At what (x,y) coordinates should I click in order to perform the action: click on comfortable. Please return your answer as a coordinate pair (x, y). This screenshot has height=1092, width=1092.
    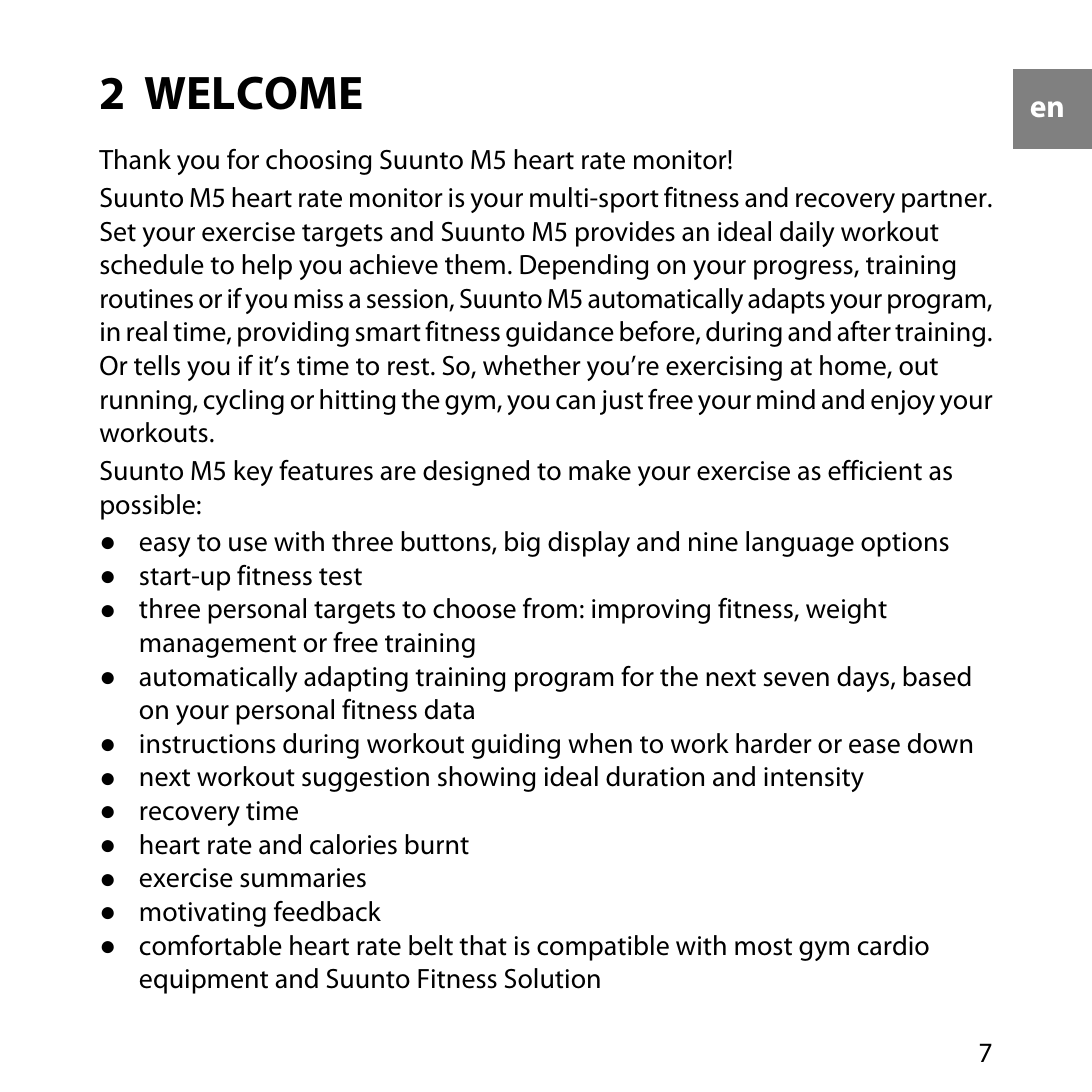
    Looking at the image, I should click on (211, 945).
